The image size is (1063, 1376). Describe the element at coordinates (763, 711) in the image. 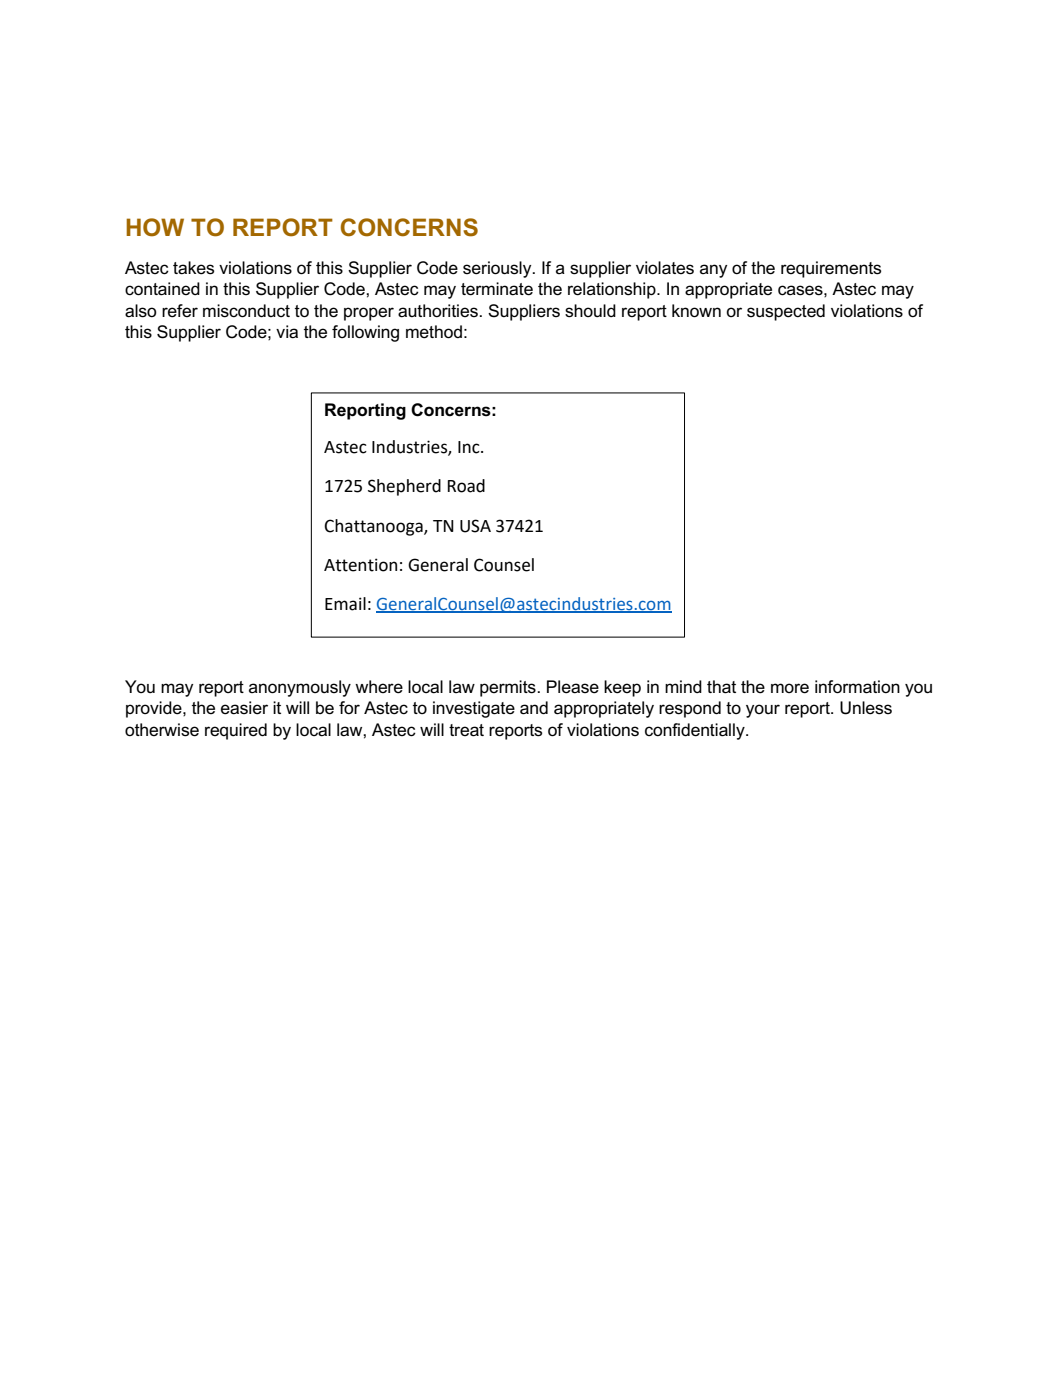

I see `your` at that location.
